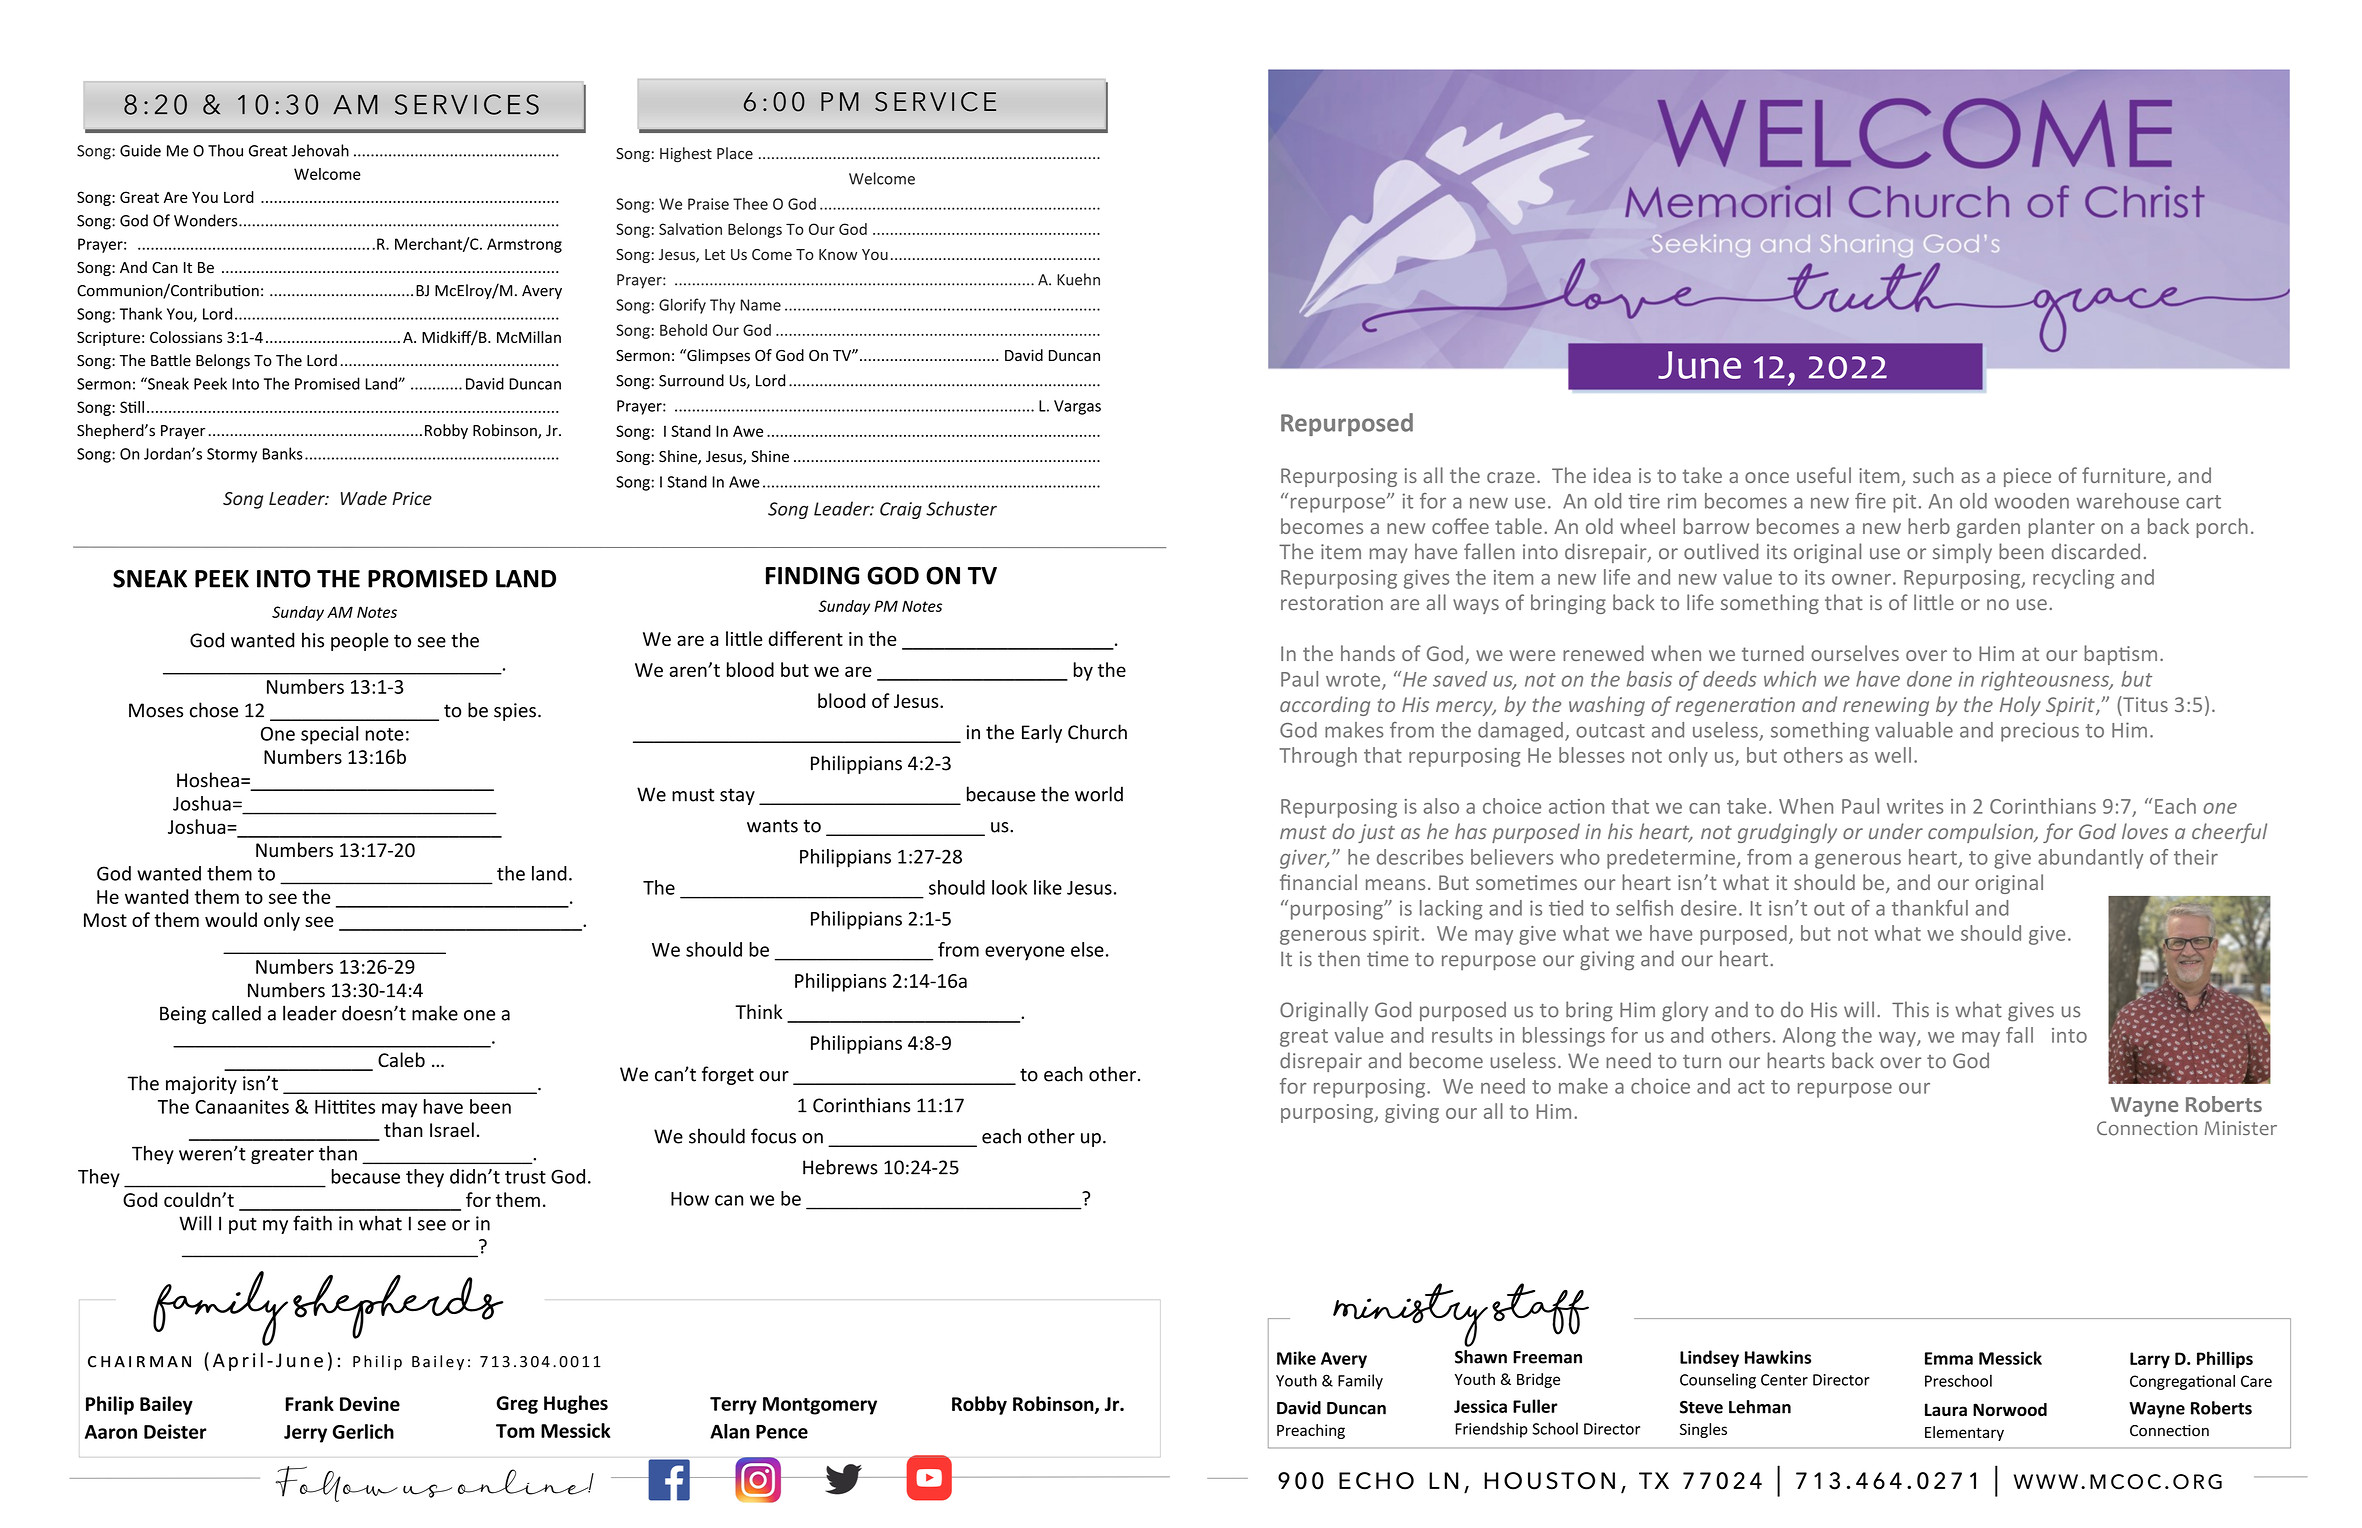  What do you see at coordinates (838, 254) in the image?
I see `Know` at bounding box center [838, 254].
